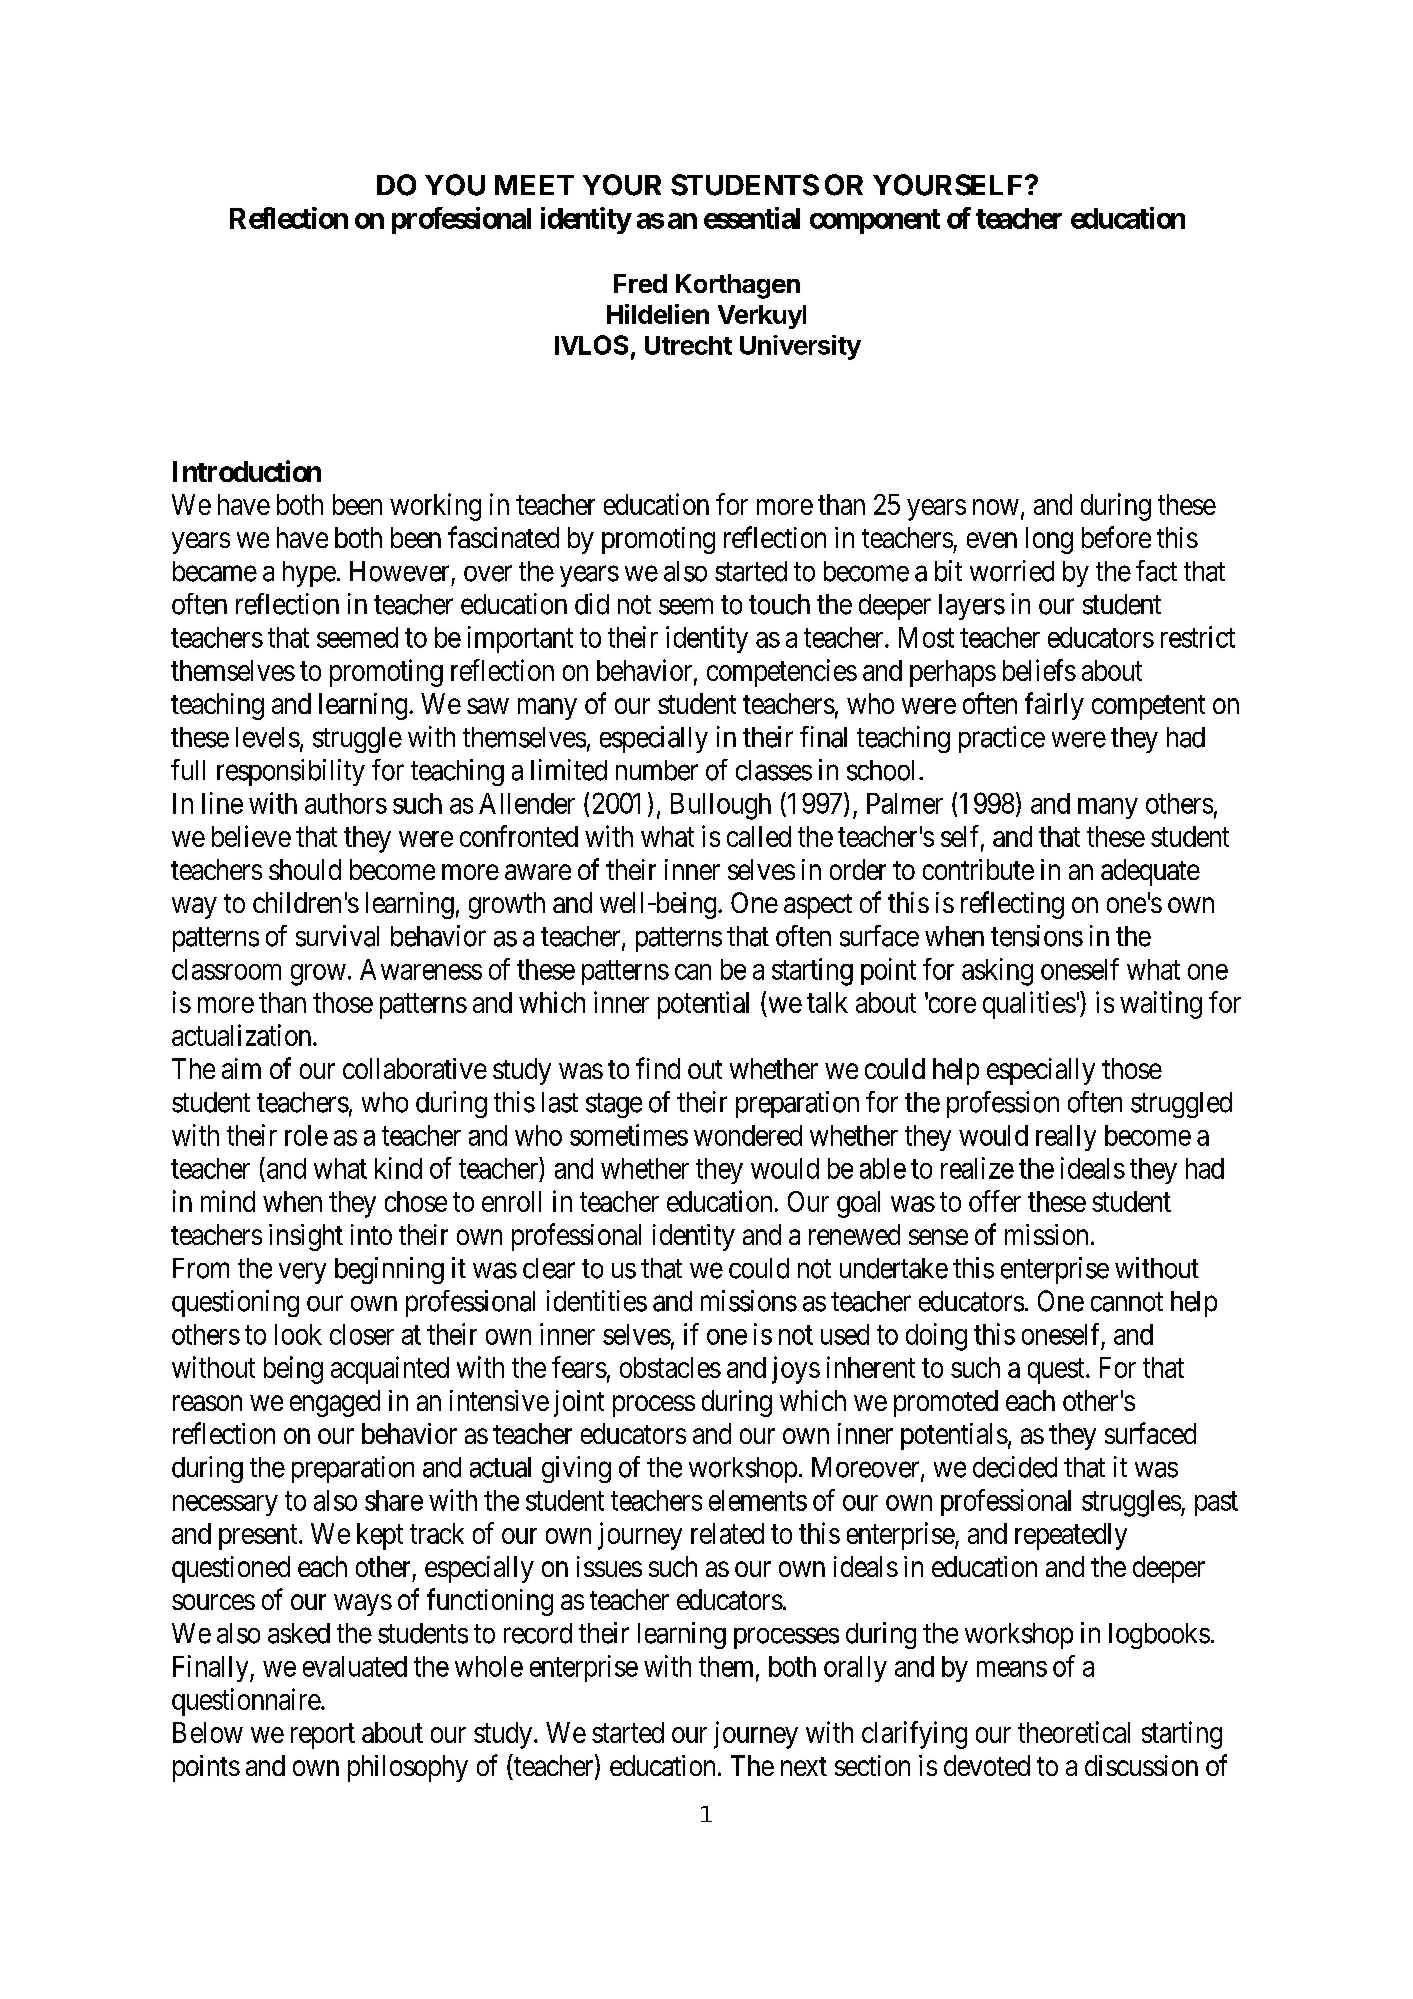 This image has width=1413, height=1999. Describe the element at coordinates (875, 221) in the image. I see `component` at that location.
